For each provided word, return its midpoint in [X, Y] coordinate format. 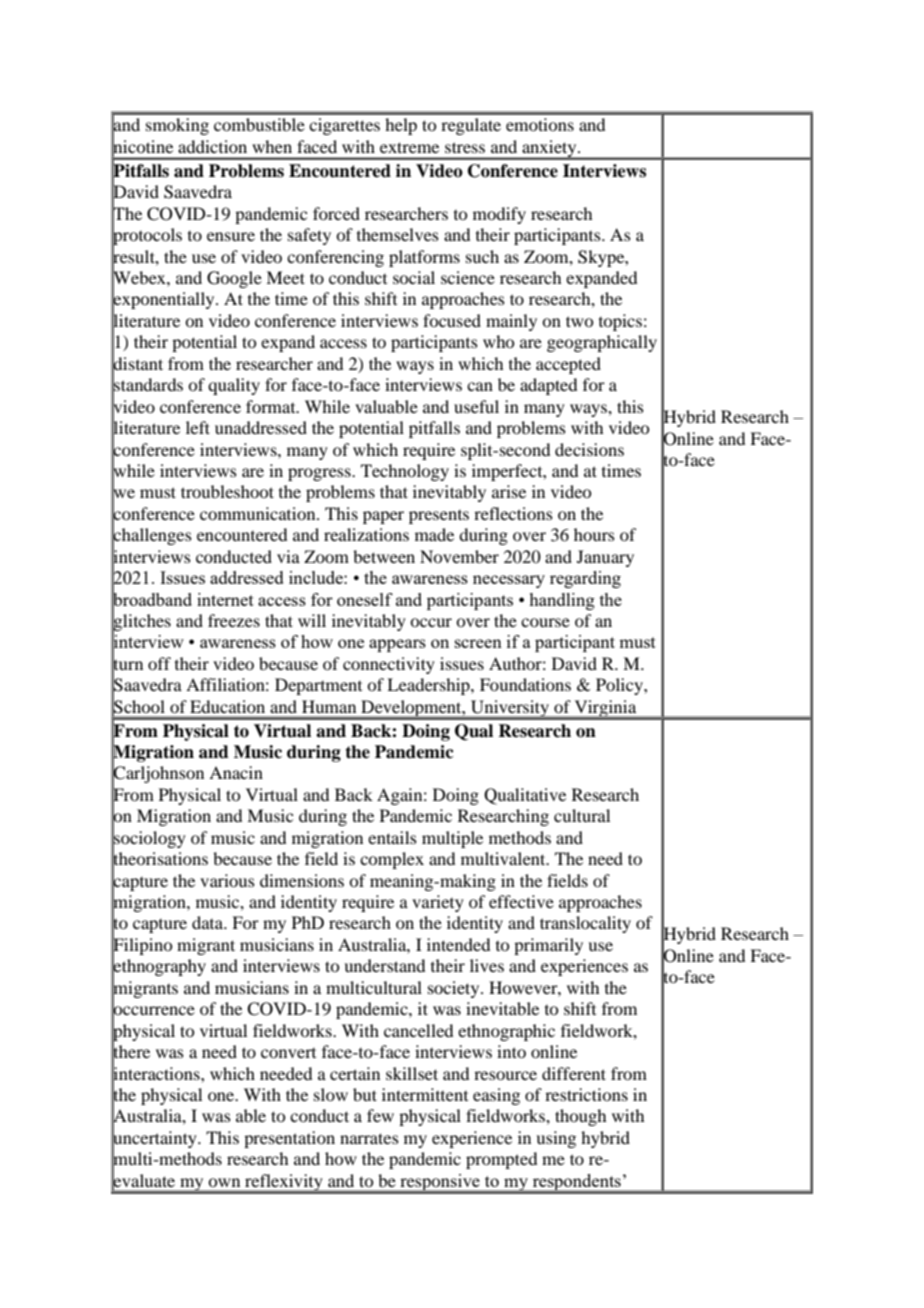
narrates [369, 1138]
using [556, 1139]
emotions [540, 124]
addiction [212, 146]
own [224, 1182]
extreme [409, 147]
